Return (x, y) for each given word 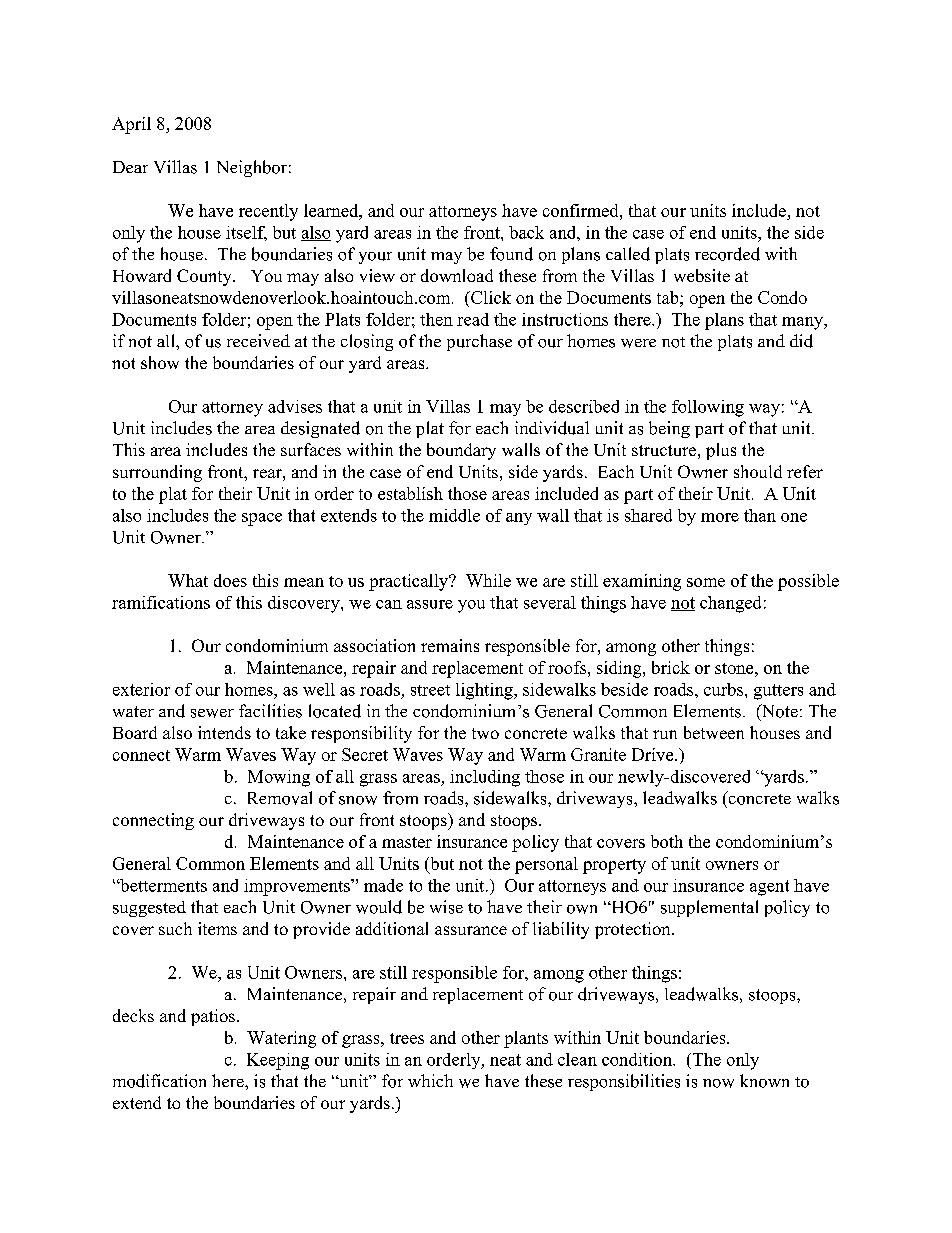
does (230, 580)
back (526, 232)
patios (213, 1017)
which (430, 1080)
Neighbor (252, 168)
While (488, 580)
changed (730, 604)
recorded (727, 254)
